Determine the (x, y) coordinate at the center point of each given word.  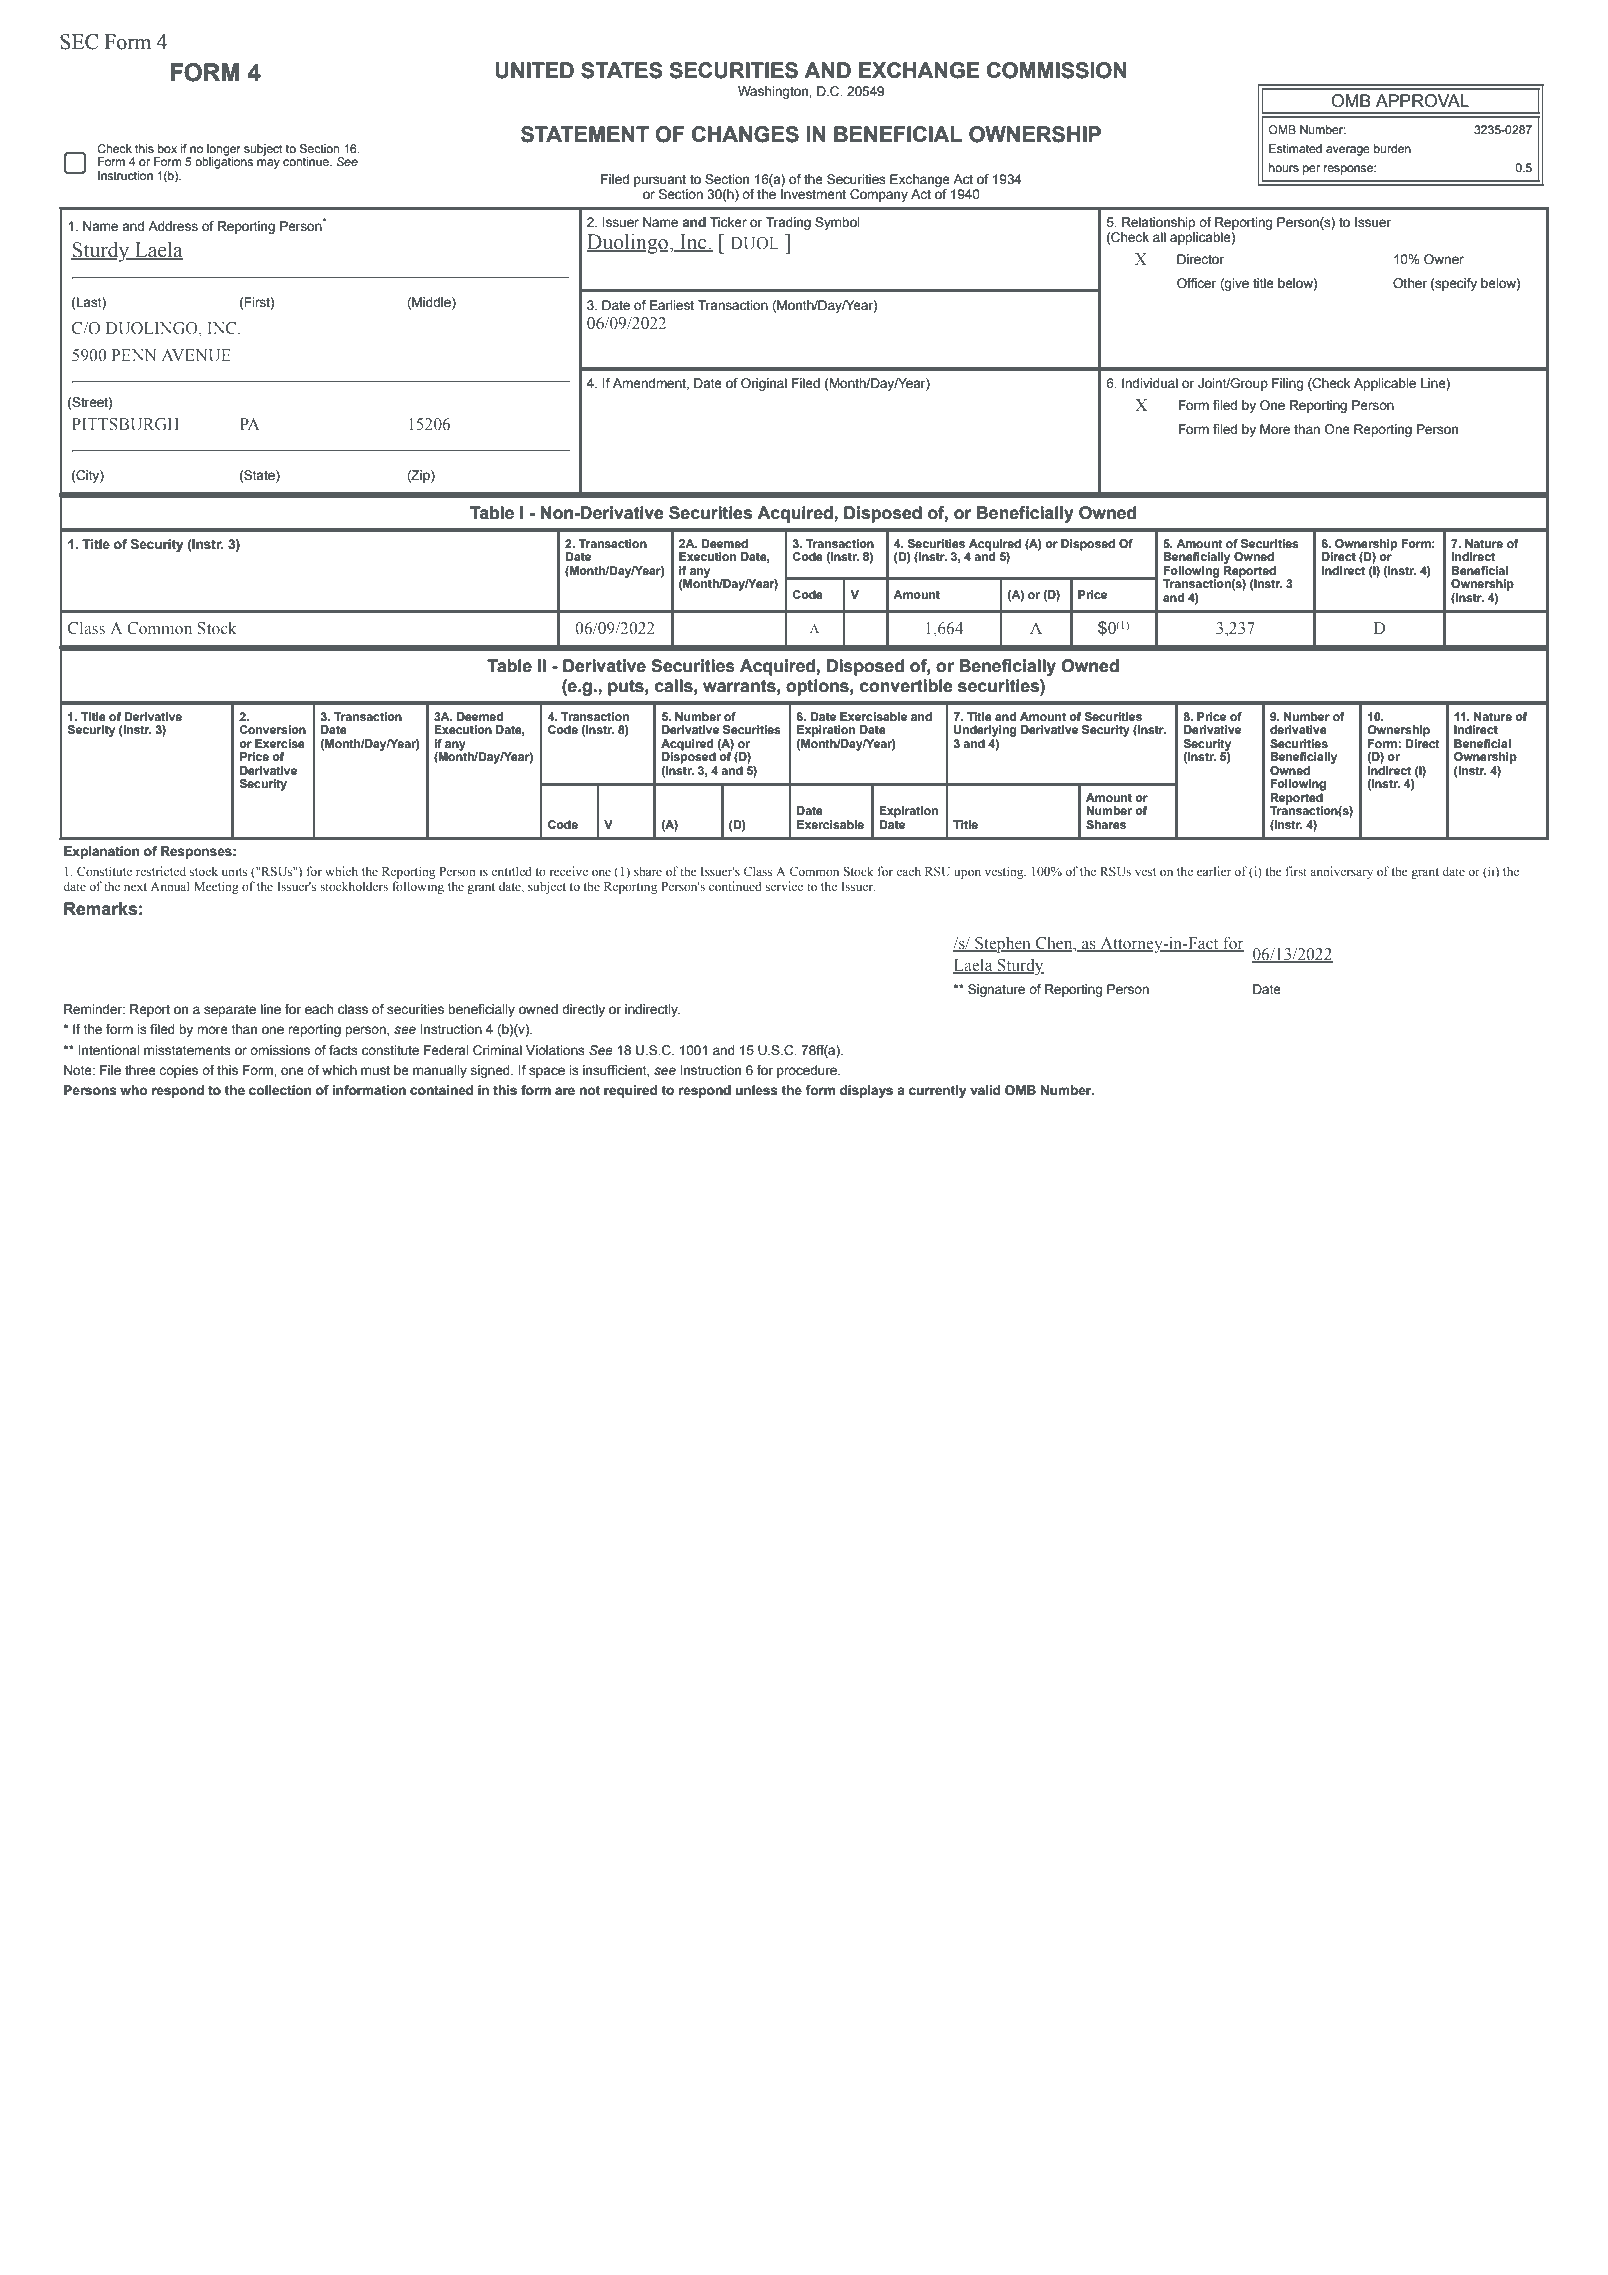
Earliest (672, 305)
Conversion (272, 729)
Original (764, 384)
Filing (1287, 384)
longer (224, 151)
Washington (774, 92)
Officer (1197, 283)
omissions (280, 1050)
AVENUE (196, 355)
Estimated (1295, 148)
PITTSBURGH (125, 424)
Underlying (985, 731)
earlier (1214, 871)
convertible (906, 686)
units (234, 871)
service (784, 886)
